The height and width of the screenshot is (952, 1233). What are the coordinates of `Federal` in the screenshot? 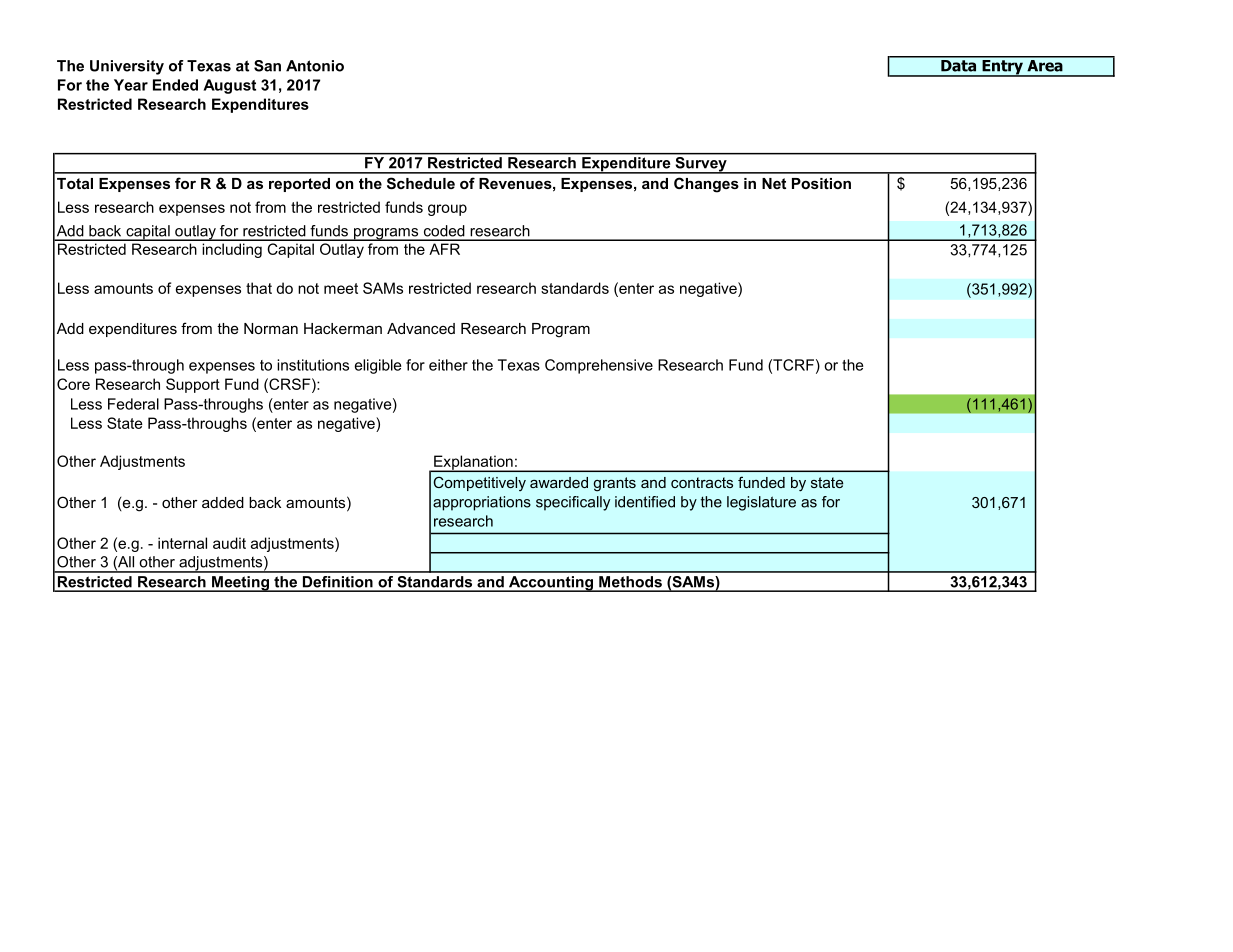 It's located at (133, 404).
